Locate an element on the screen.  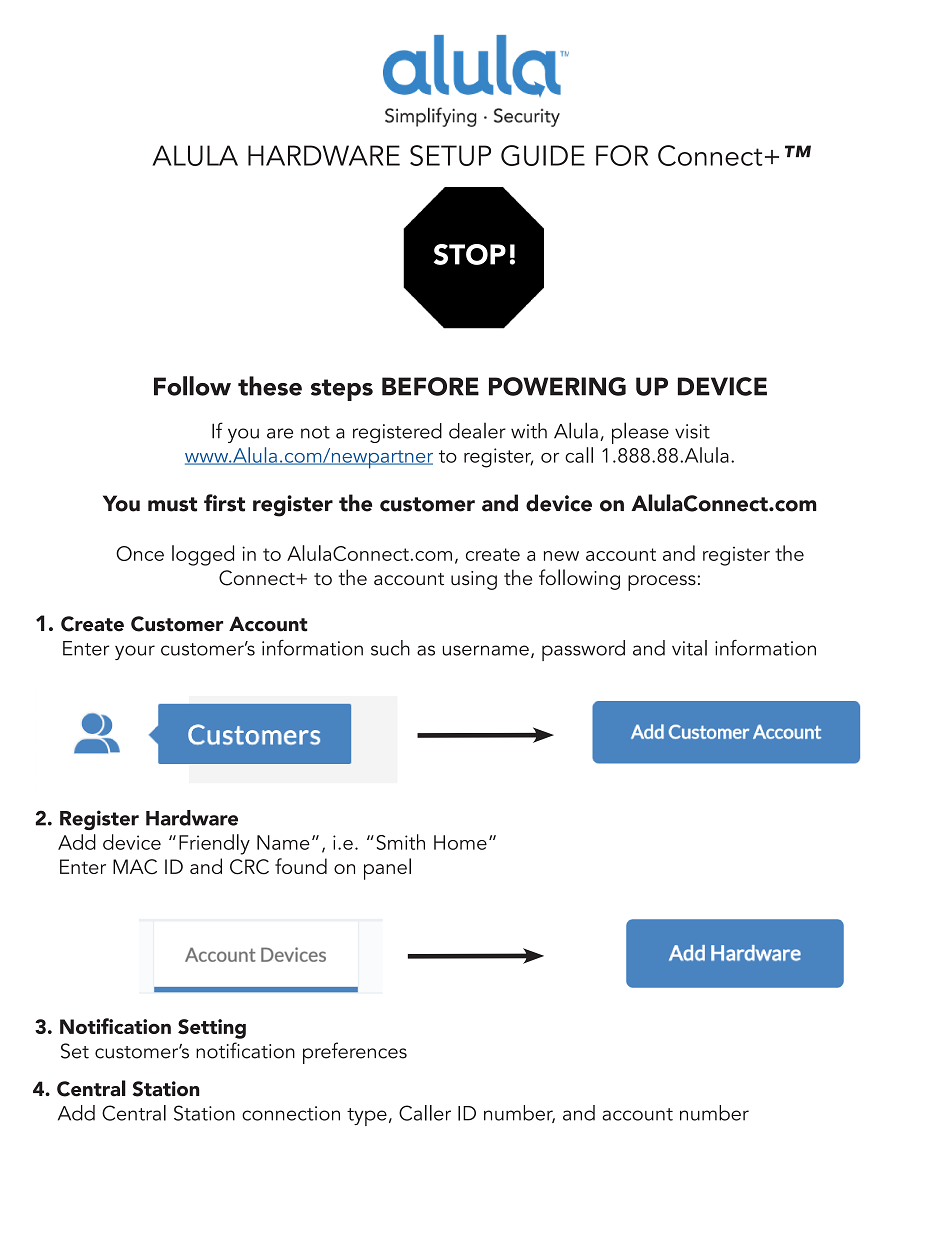
Setting is located at coordinates (212, 1029).
